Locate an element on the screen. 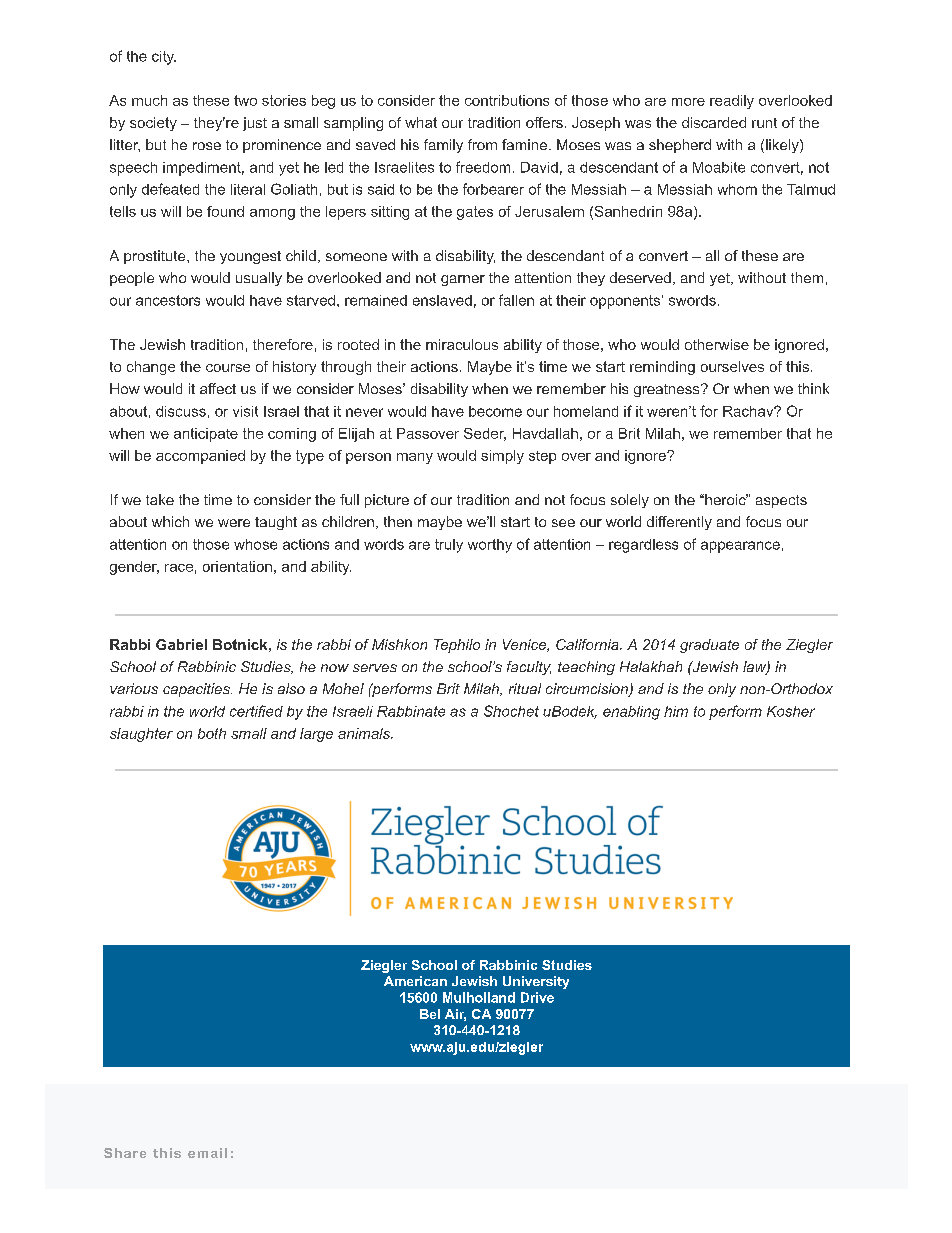 The image size is (952, 1233). two is located at coordinates (245, 100).
